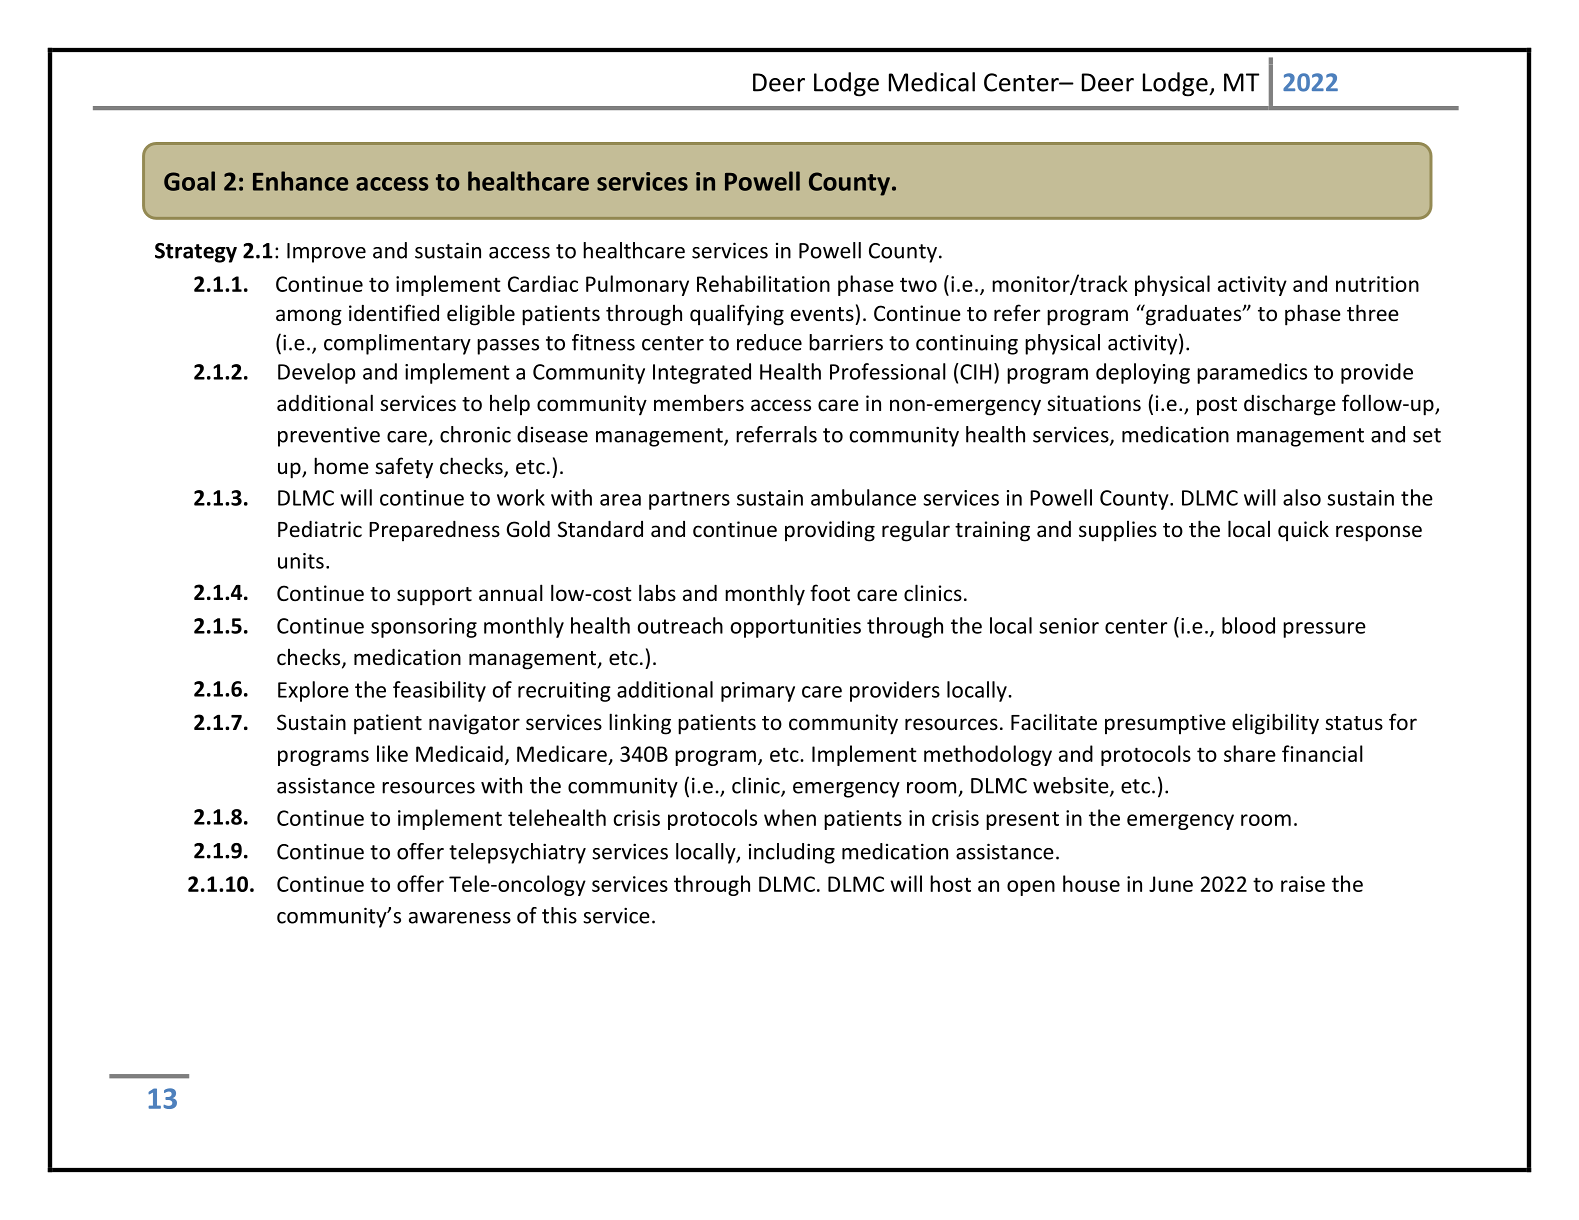 This screenshot has height=1220, width=1579. I want to click on nutrition, so click(1377, 284).
